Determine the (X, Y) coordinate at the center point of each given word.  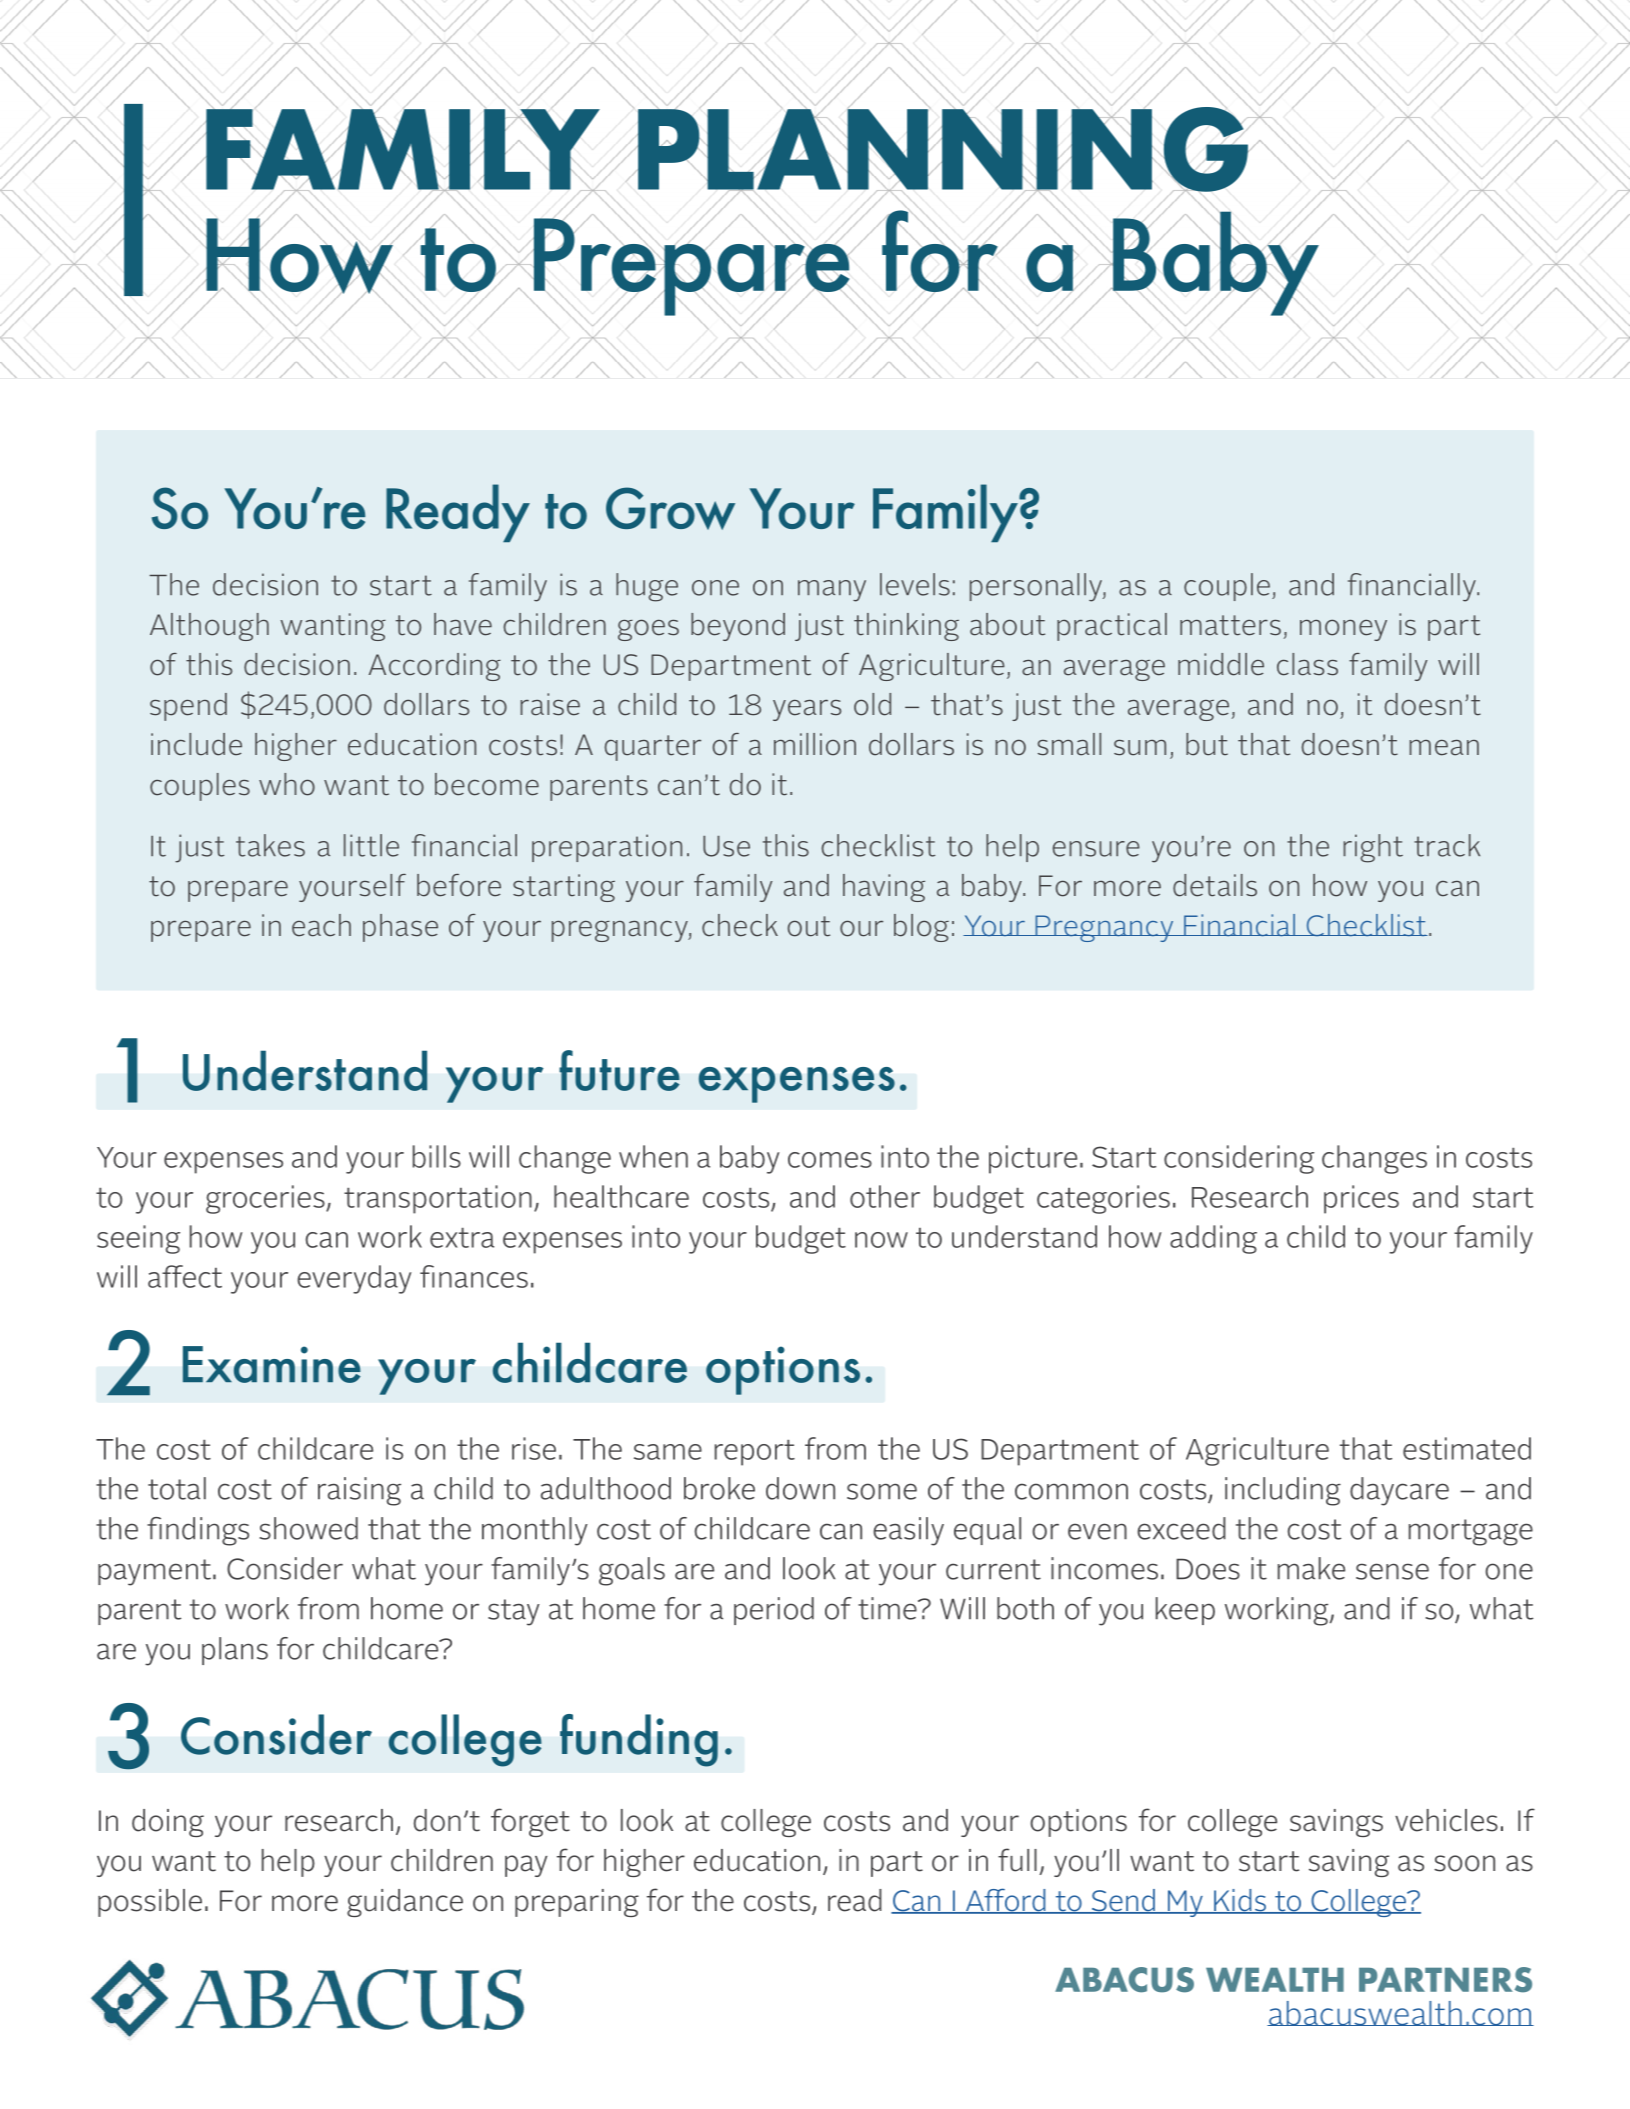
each (321, 925)
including (1283, 1491)
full (1017, 1860)
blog (921, 928)
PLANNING (943, 149)
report (755, 1453)
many (832, 591)
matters (1230, 625)
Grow (670, 508)
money (1343, 630)
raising (359, 1491)
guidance (405, 1903)
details (1215, 885)
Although (209, 627)
